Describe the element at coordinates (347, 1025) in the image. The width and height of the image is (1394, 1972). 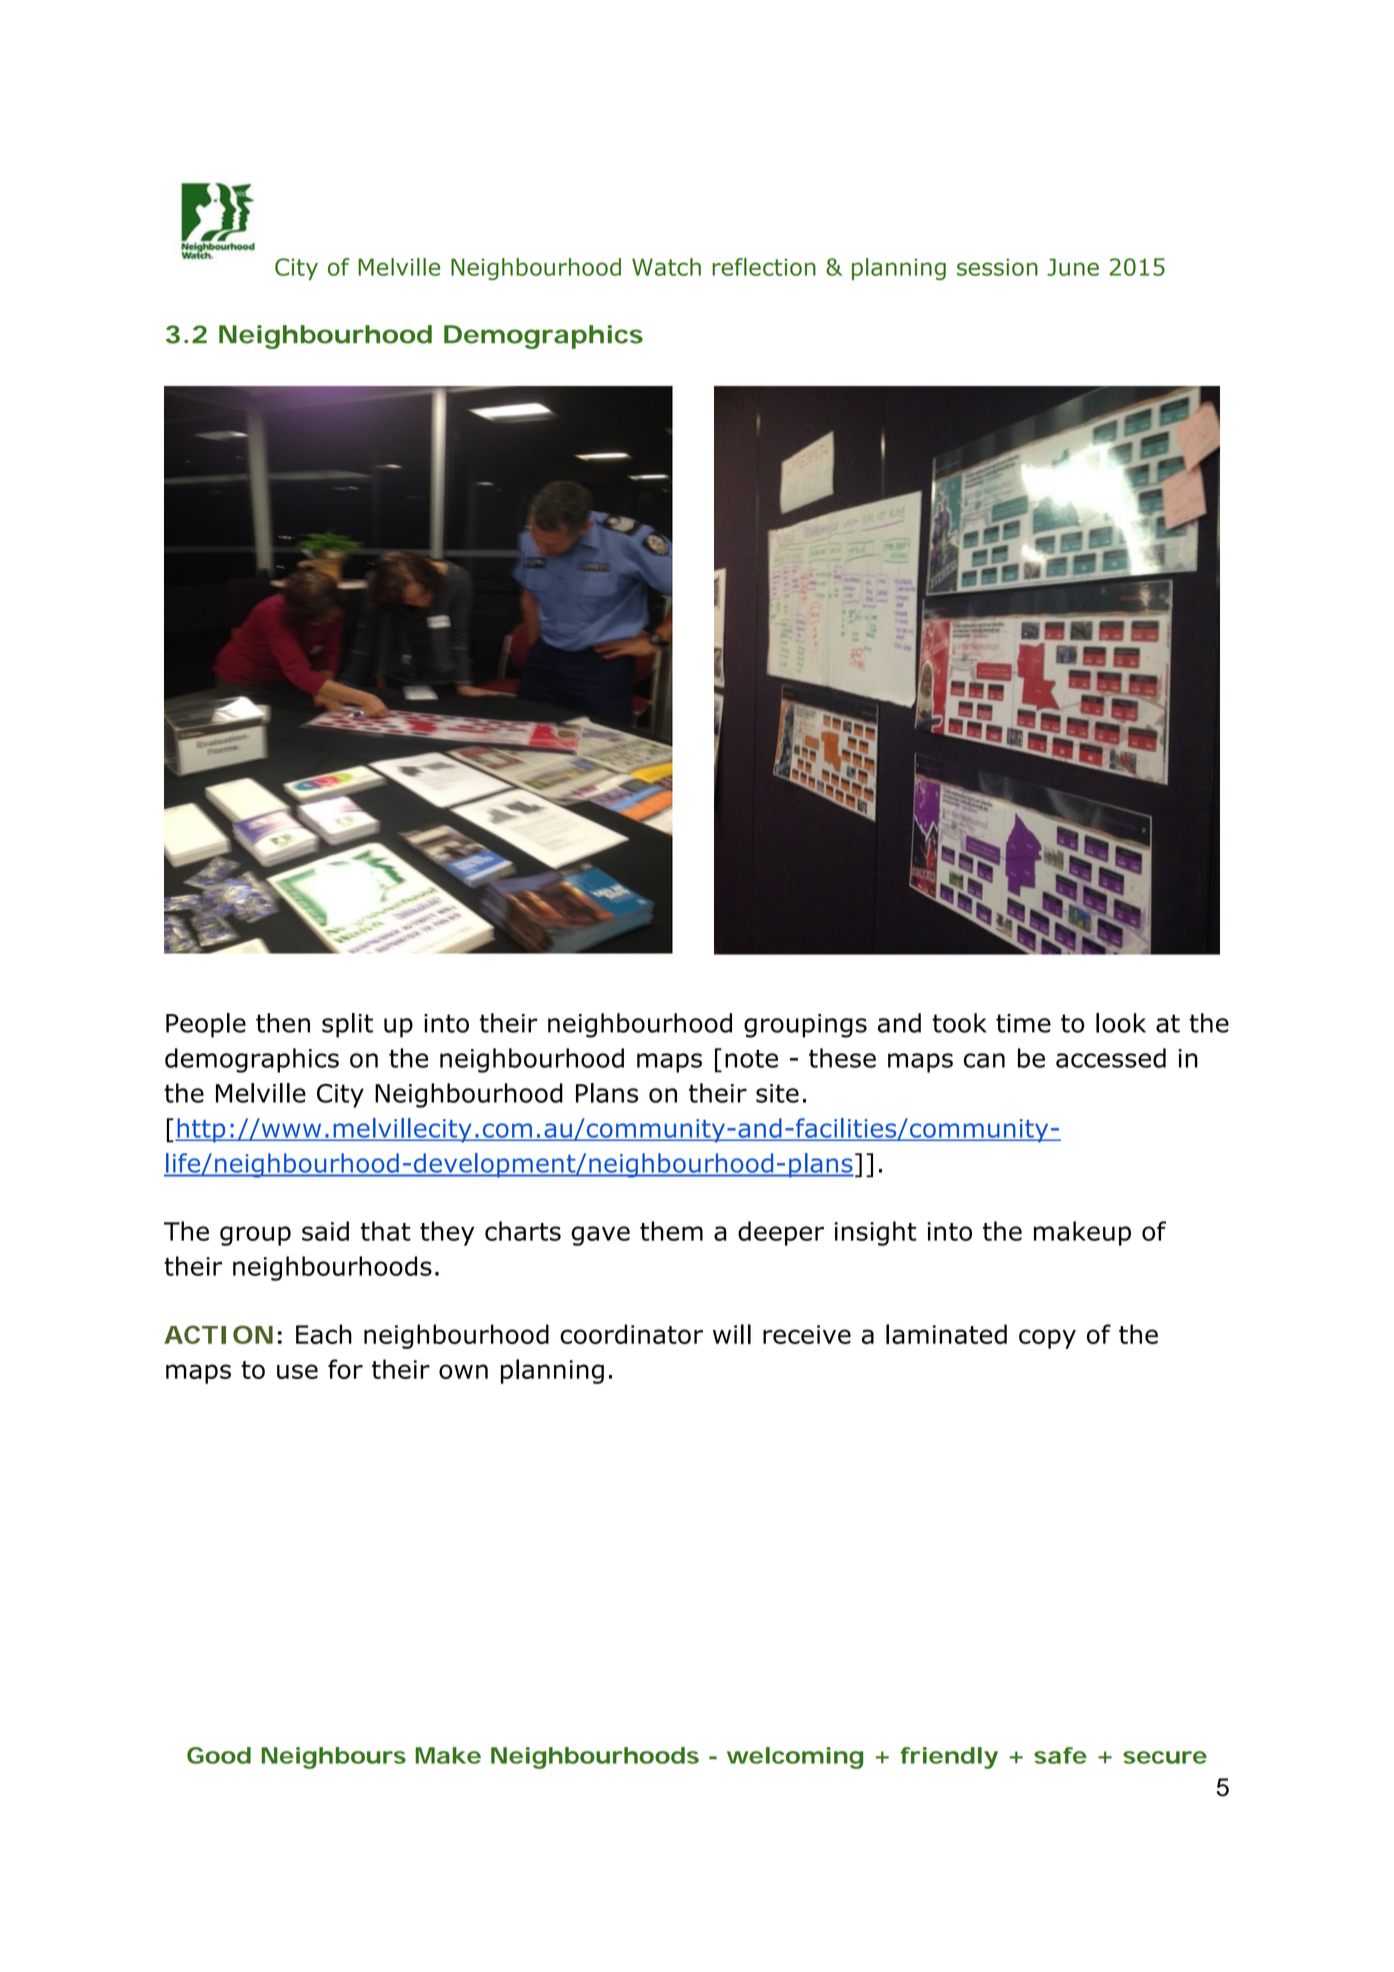
I see `split` at that location.
